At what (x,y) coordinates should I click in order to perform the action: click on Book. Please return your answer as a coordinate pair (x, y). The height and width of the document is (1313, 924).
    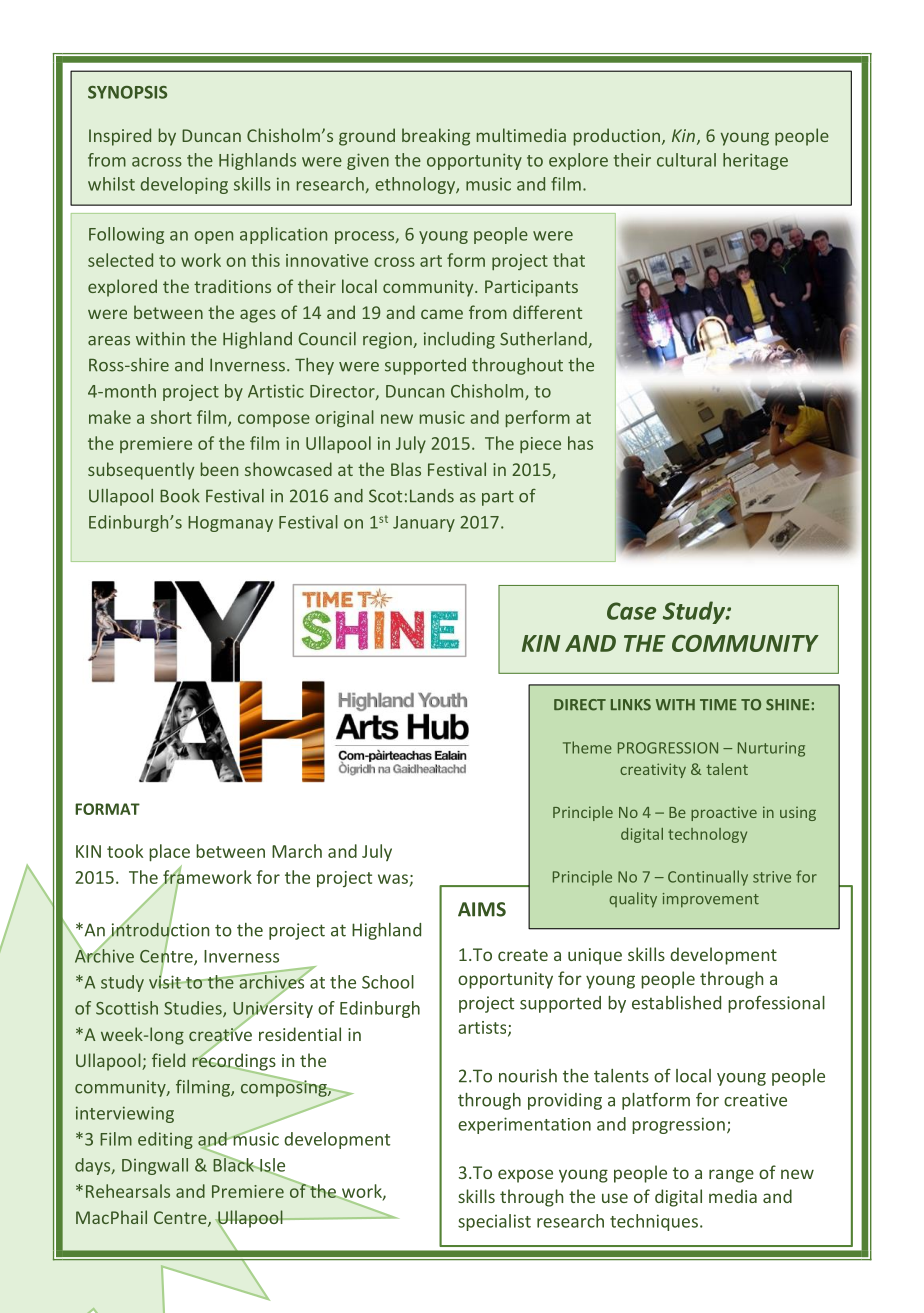
    Looking at the image, I should click on (180, 496).
